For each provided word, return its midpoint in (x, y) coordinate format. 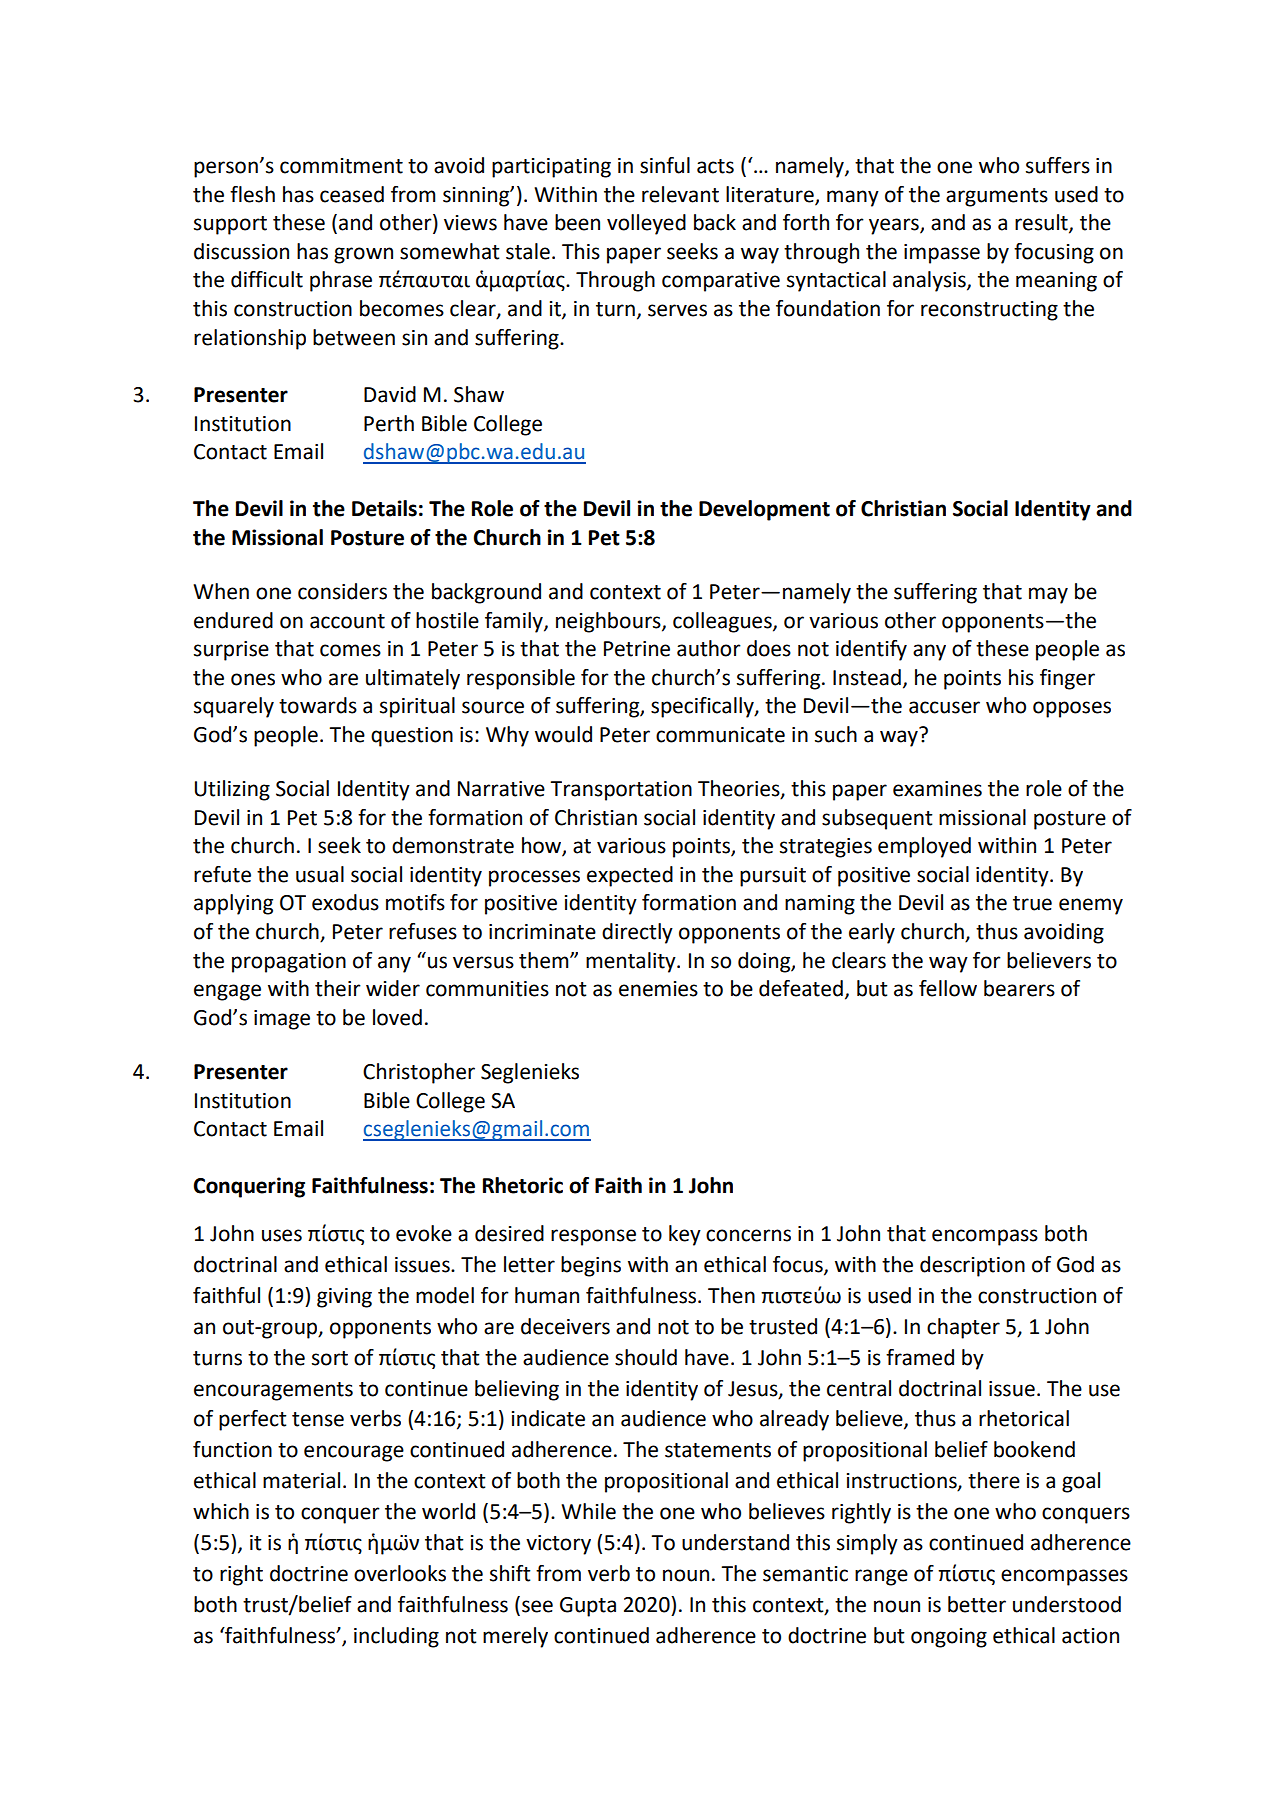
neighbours (609, 622)
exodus (345, 902)
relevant (680, 194)
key (685, 1235)
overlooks (400, 1573)
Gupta (588, 1607)
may (1048, 595)
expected (630, 876)
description (972, 1266)
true (1032, 903)
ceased (352, 194)
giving (344, 1298)
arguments (997, 197)
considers (342, 591)
